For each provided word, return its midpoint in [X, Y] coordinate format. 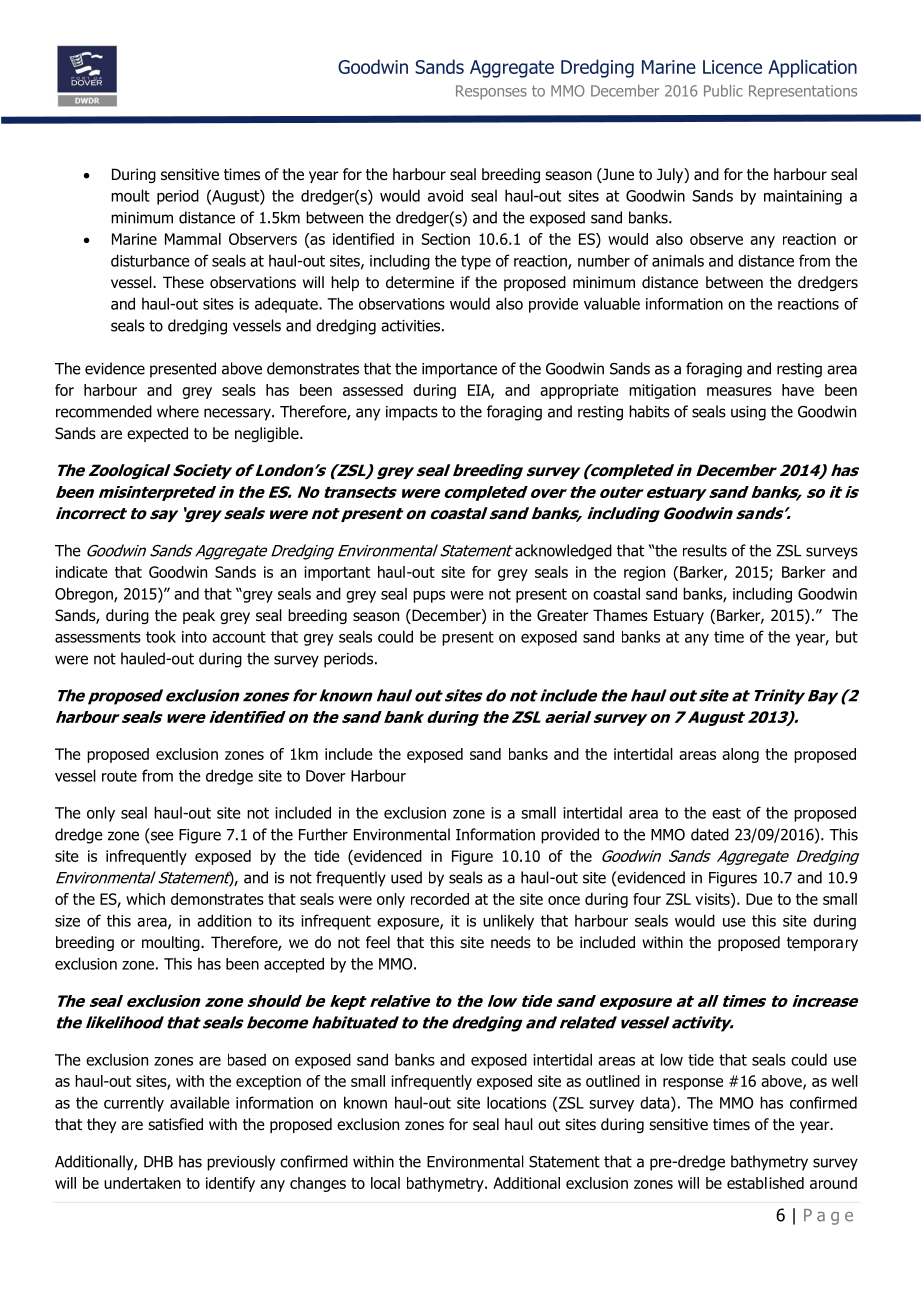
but [847, 636]
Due [759, 899]
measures [739, 391]
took [161, 636]
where [178, 411]
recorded [440, 899]
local [385, 1183]
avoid [445, 195]
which [145, 899]
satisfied [175, 1124]
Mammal [193, 239]
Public [723, 91]
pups [429, 597]
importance [459, 370]
